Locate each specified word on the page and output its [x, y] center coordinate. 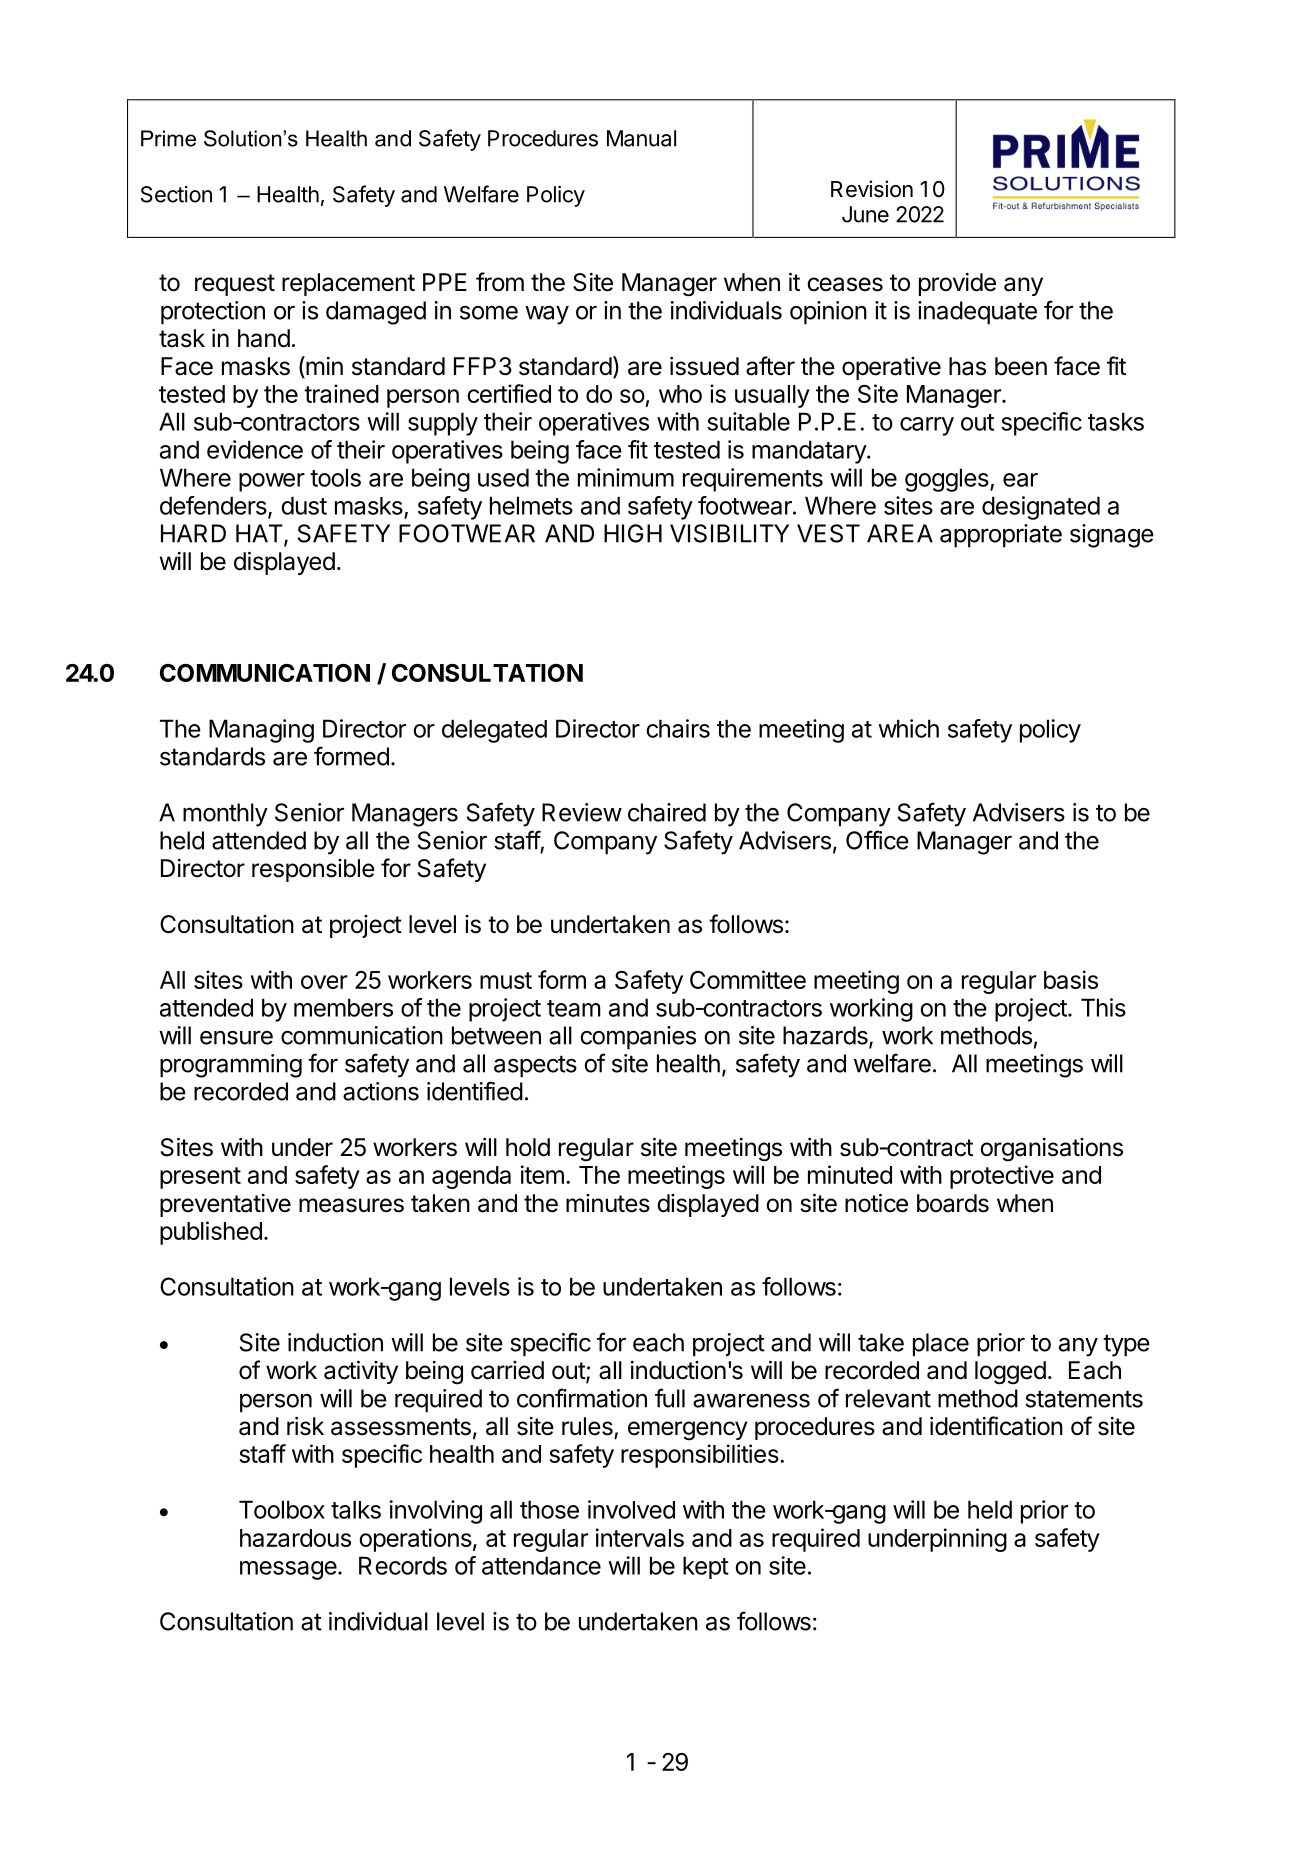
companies [638, 1038]
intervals [640, 1537]
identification [996, 1426]
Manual [641, 138]
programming [231, 1066]
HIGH [633, 533]
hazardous [295, 1538]
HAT [260, 534]
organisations [1051, 1150]
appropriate [1001, 536]
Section [176, 194]
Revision [872, 189]
